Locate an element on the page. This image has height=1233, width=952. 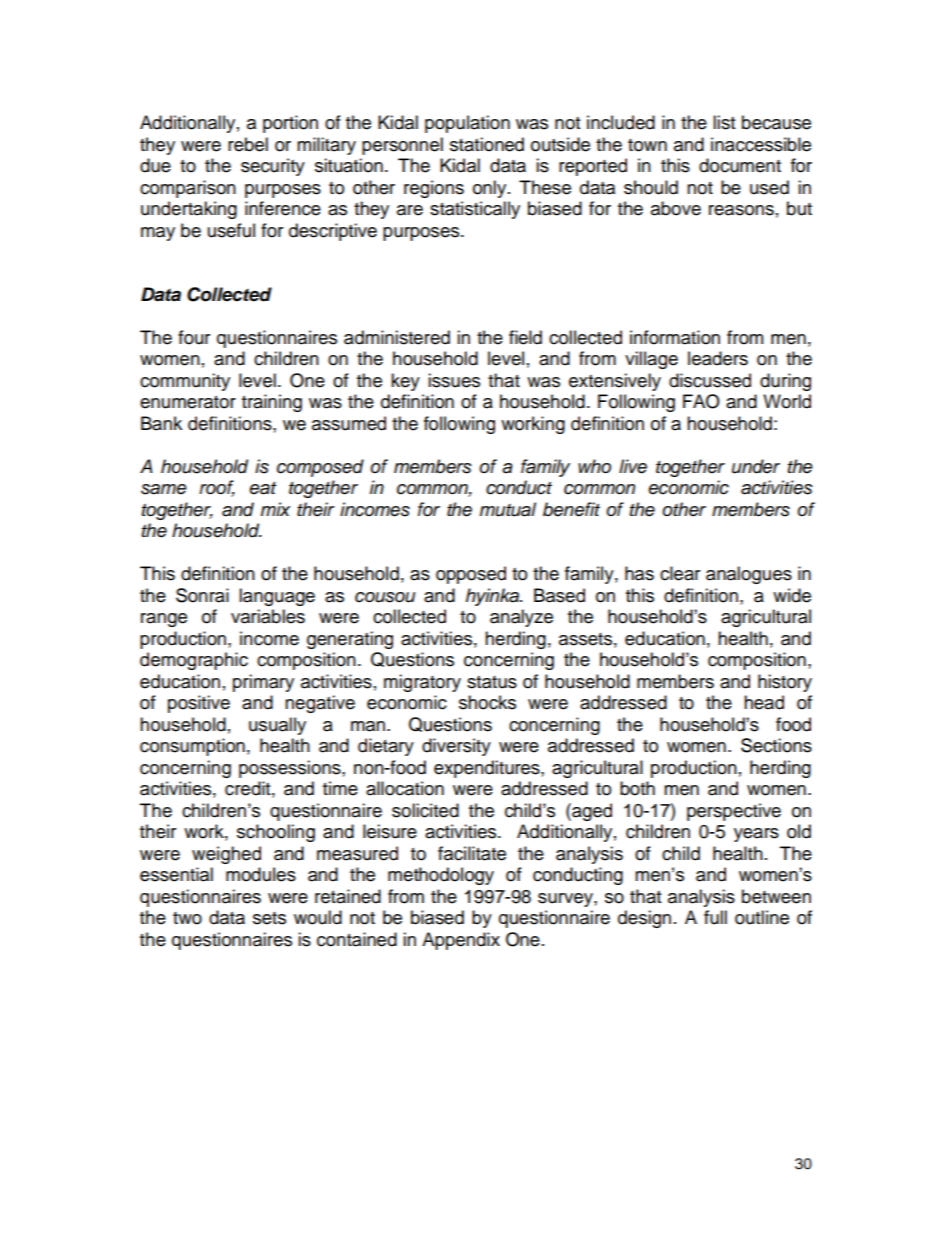
training is located at coordinates (272, 403).
